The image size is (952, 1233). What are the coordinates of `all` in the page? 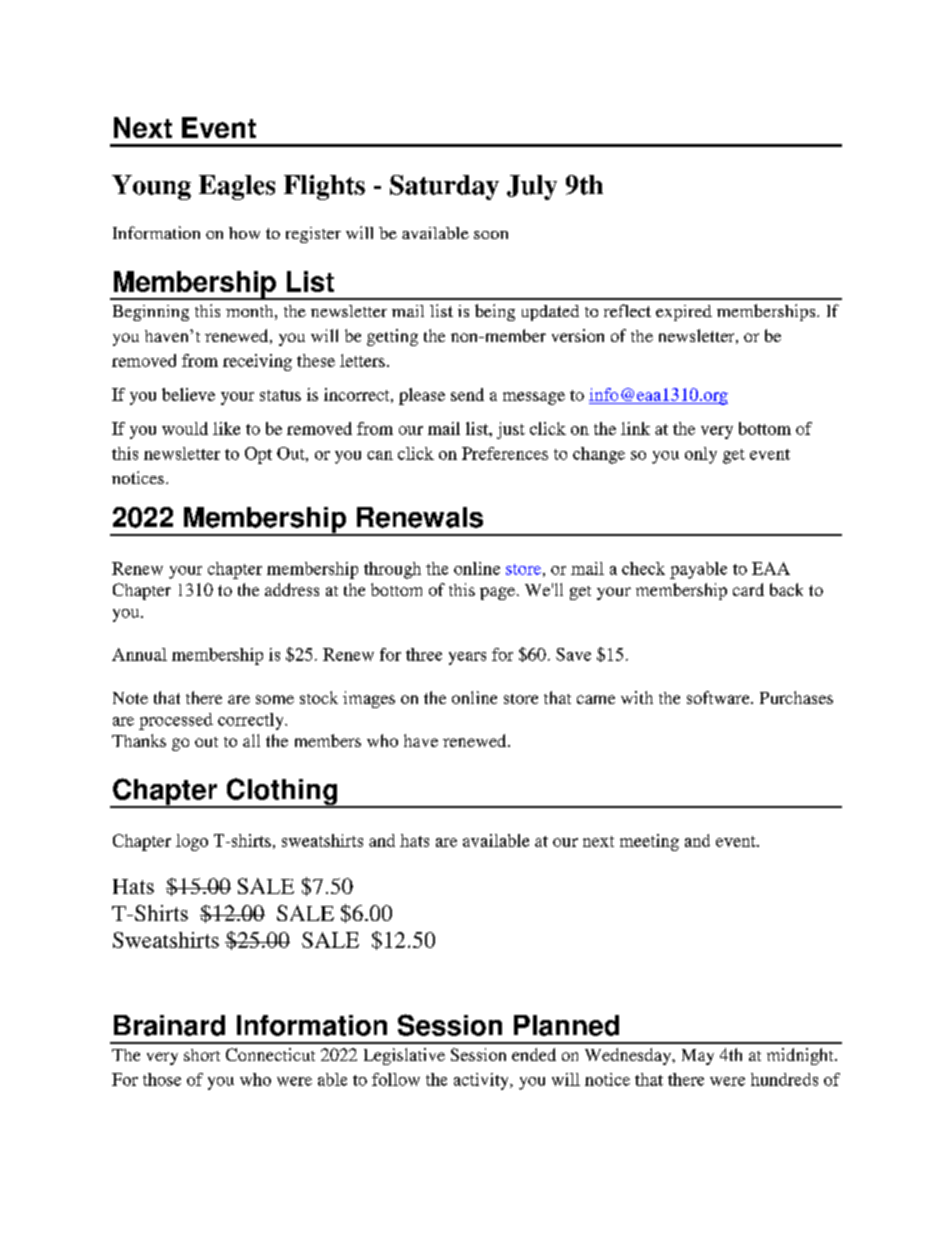 It's located at (251, 740).
